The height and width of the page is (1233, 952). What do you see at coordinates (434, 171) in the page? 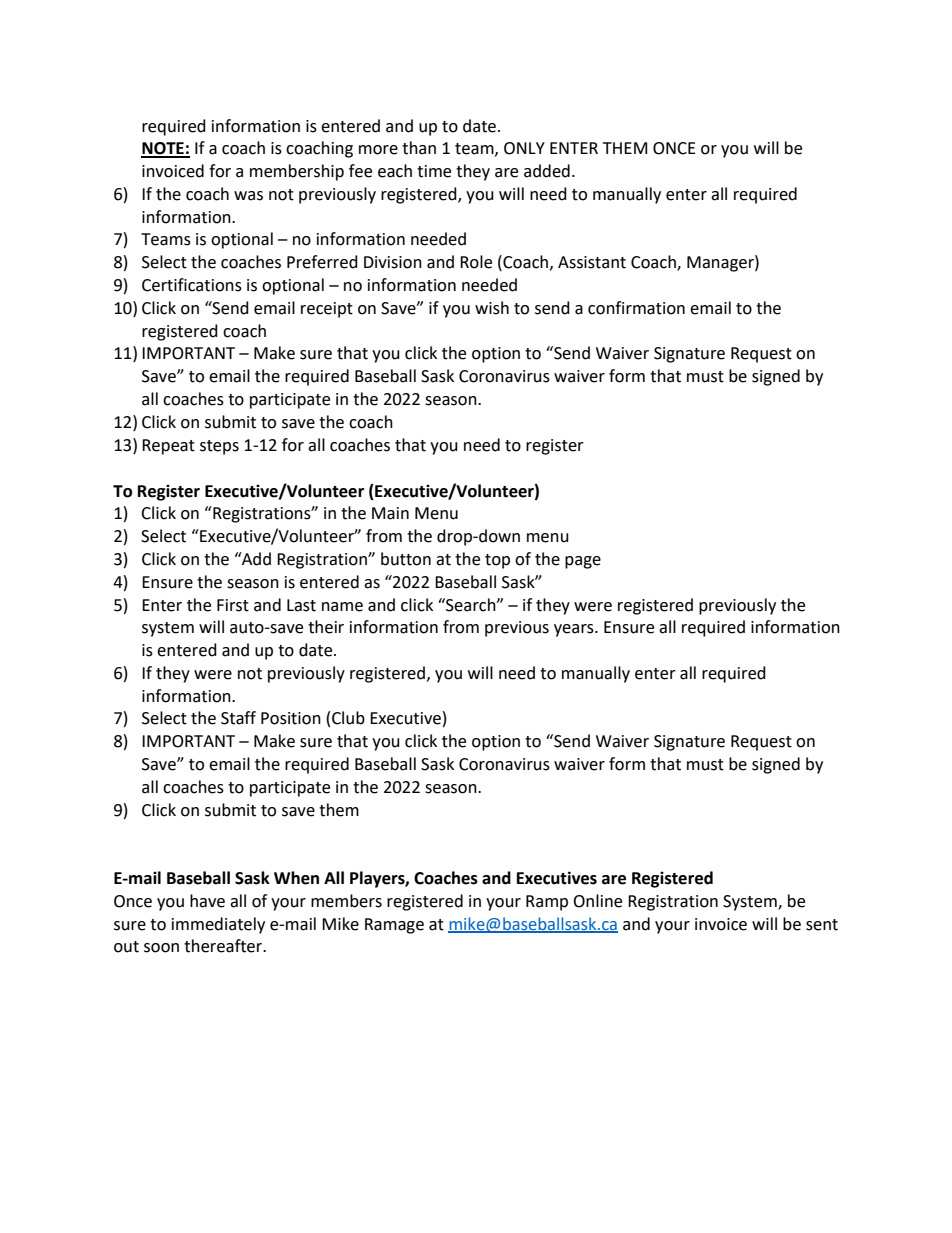
I see `time` at bounding box center [434, 171].
